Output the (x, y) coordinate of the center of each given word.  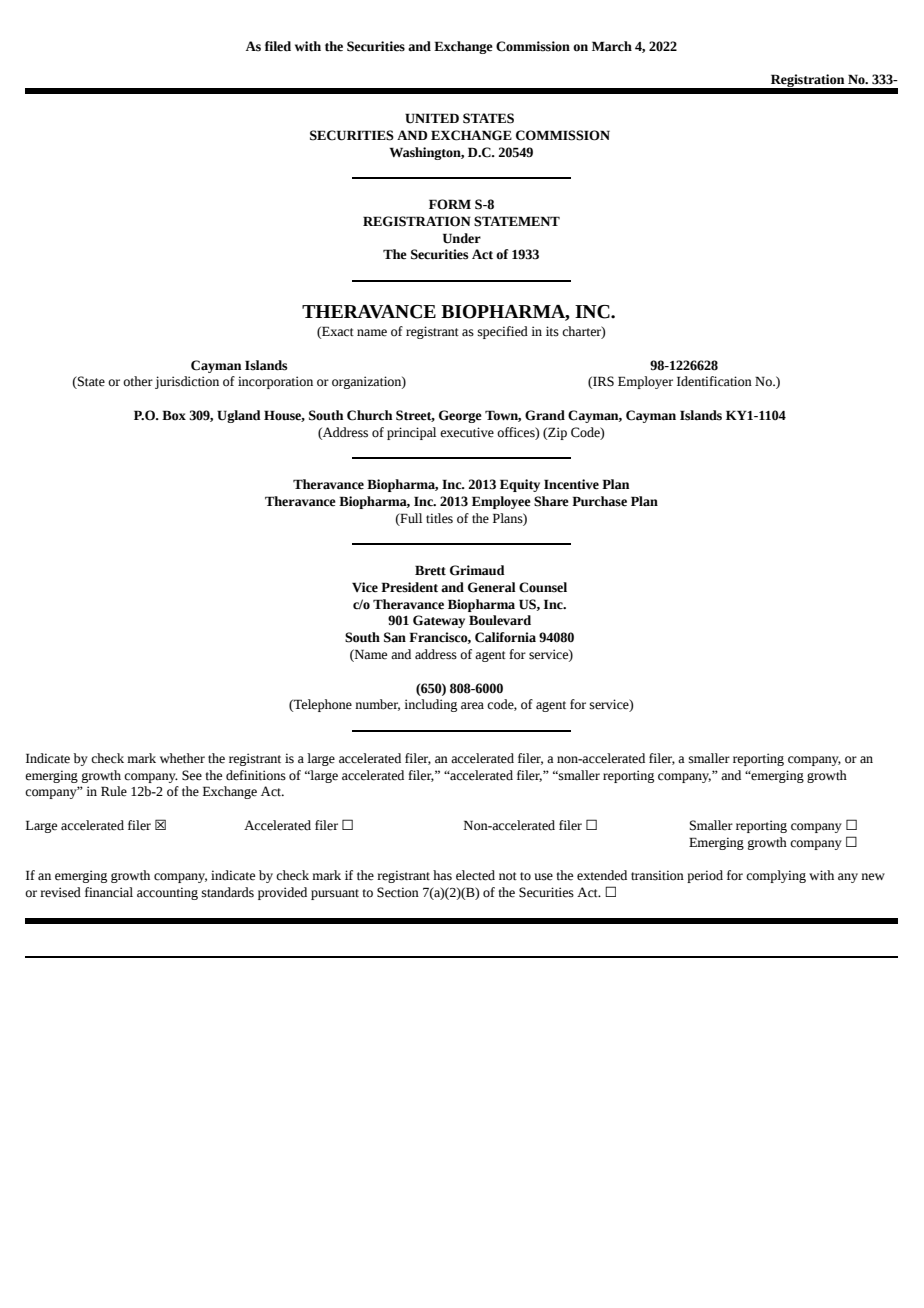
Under (462, 238)
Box (174, 415)
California (505, 637)
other (138, 381)
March (612, 46)
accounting (167, 893)
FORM (450, 204)
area (472, 706)
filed (278, 46)
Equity (520, 485)
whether (182, 758)
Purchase (599, 501)
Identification (714, 381)
